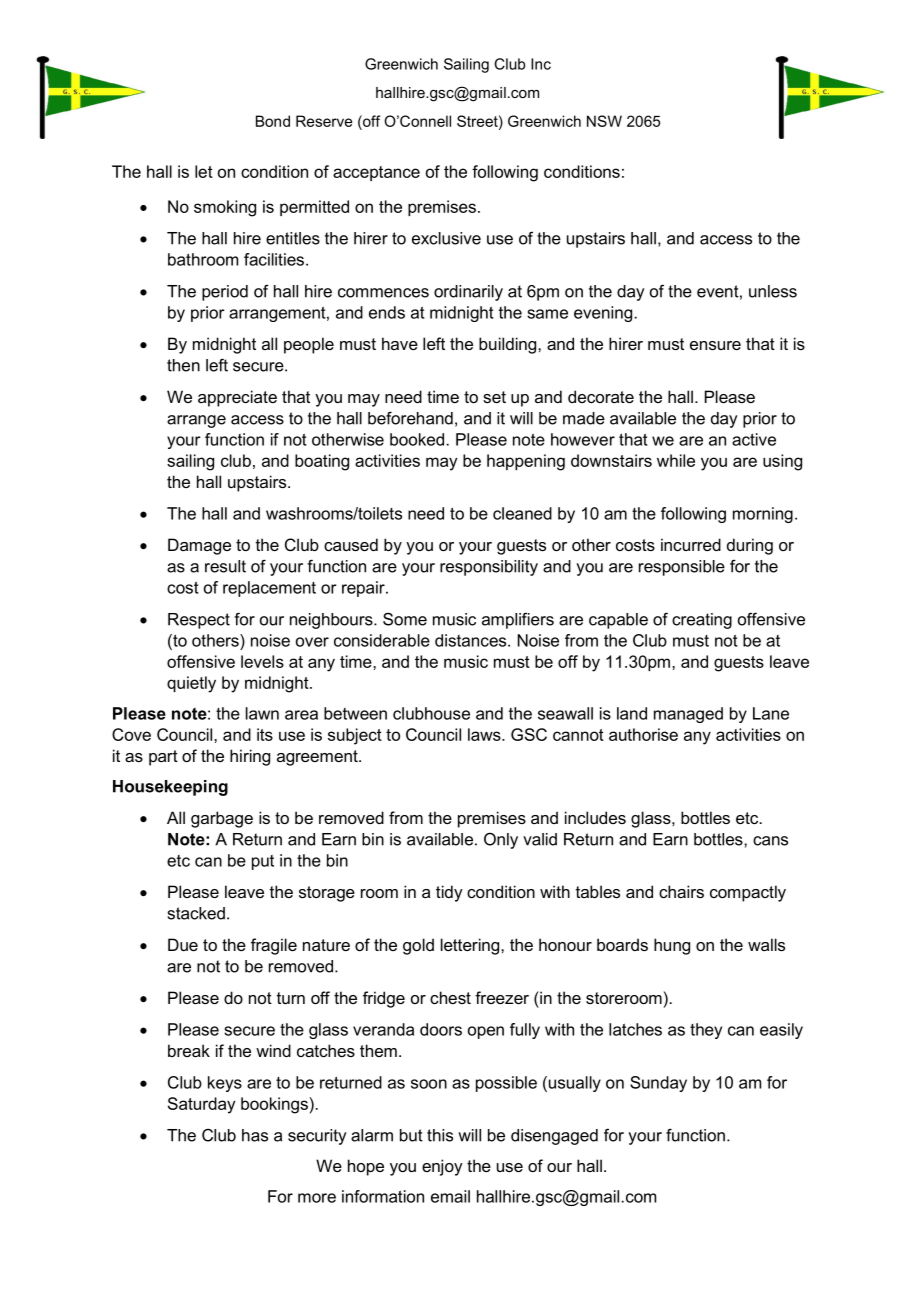 This screenshot has width=924, height=1308. Describe the element at coordinates (376, 173) in the screenshot. I see `acceptance` at that location.
